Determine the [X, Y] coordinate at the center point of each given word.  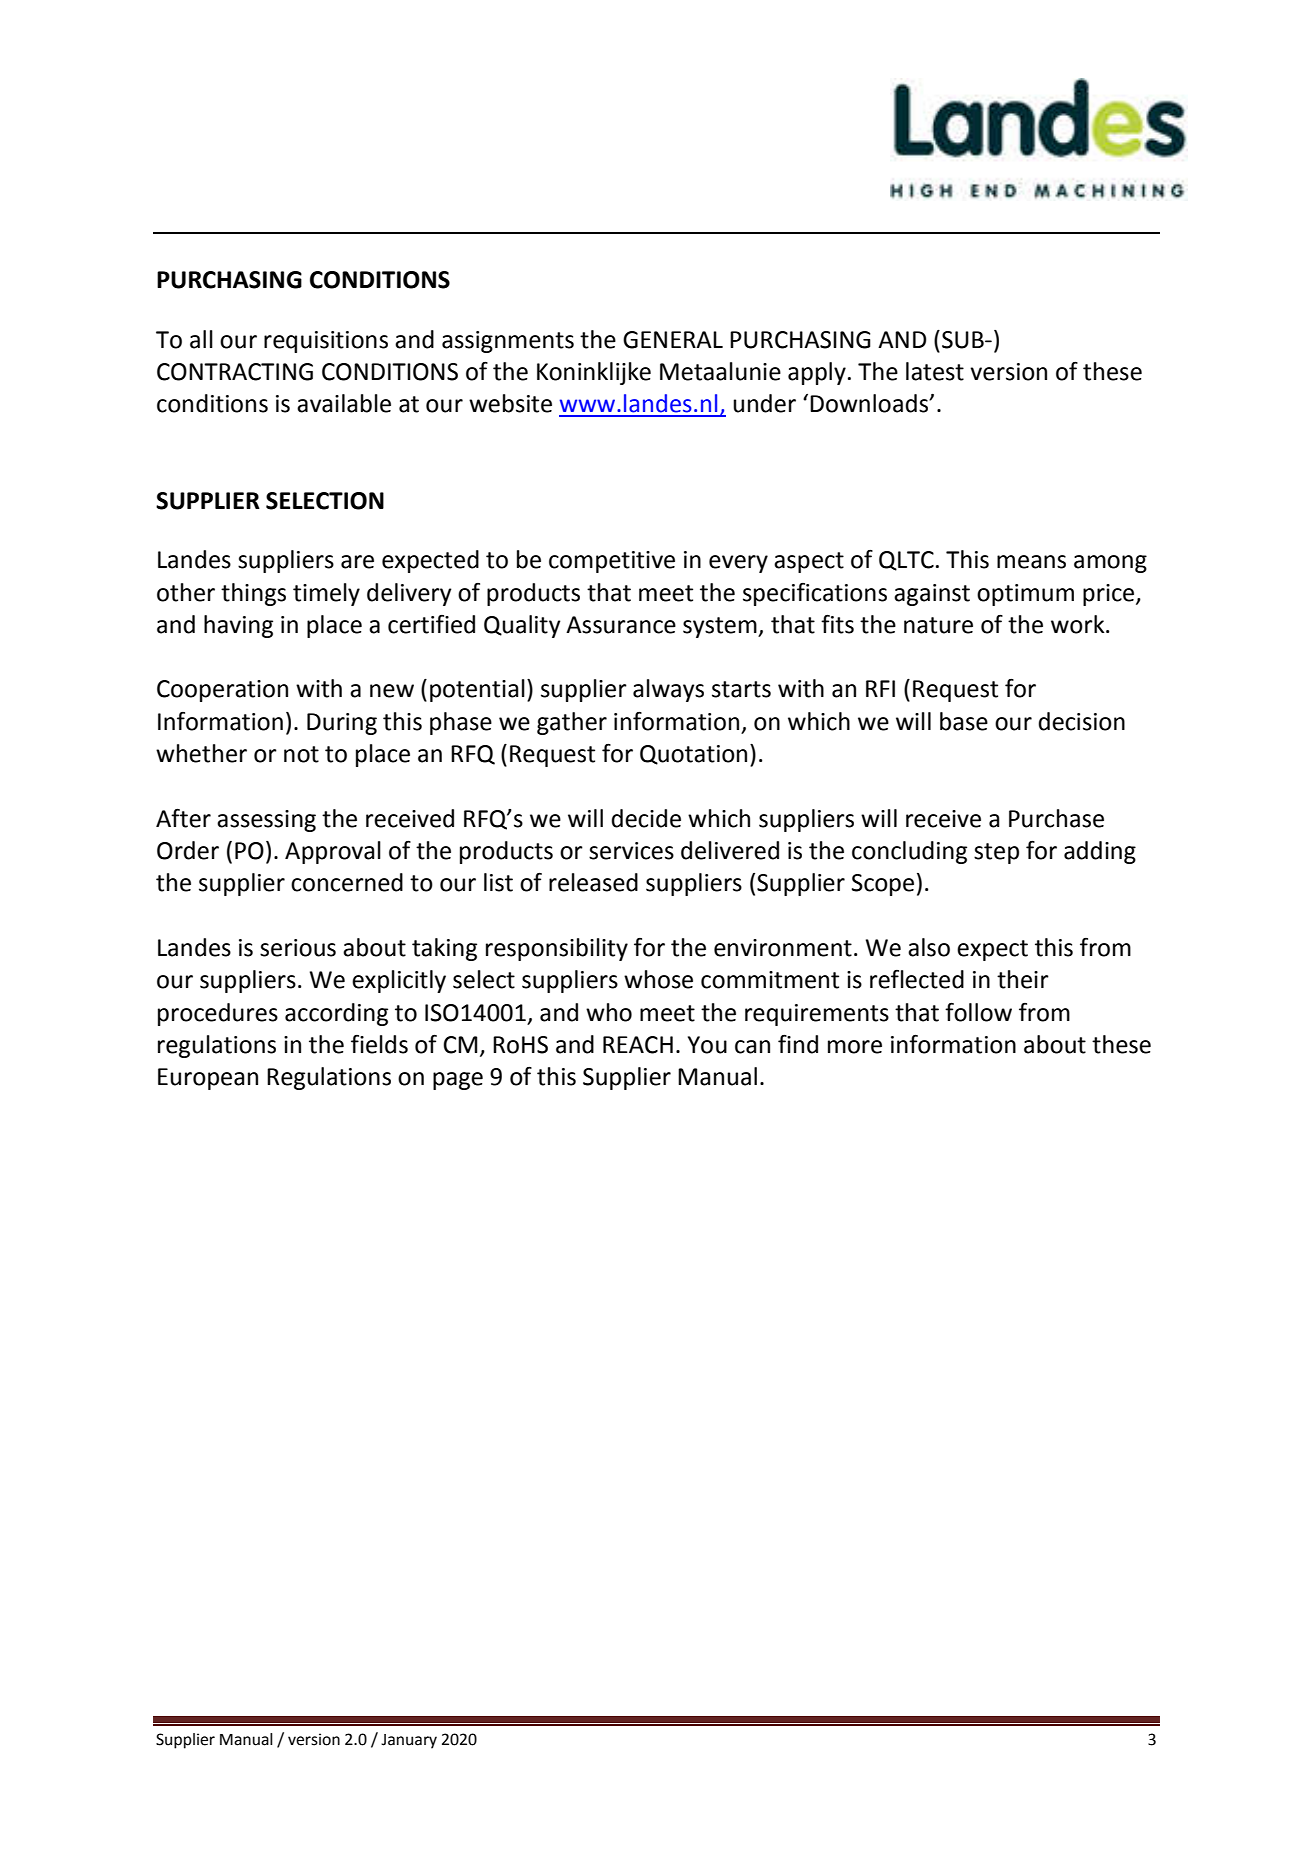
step [996, 853]
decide [646, 818]
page [458, 1081]
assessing [266, 821]
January [409, 1741]
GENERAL [673, 340]
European [208, 1079]
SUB [964, 340]
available [344, 403]
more [855, 1047]
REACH [638, 1045]
